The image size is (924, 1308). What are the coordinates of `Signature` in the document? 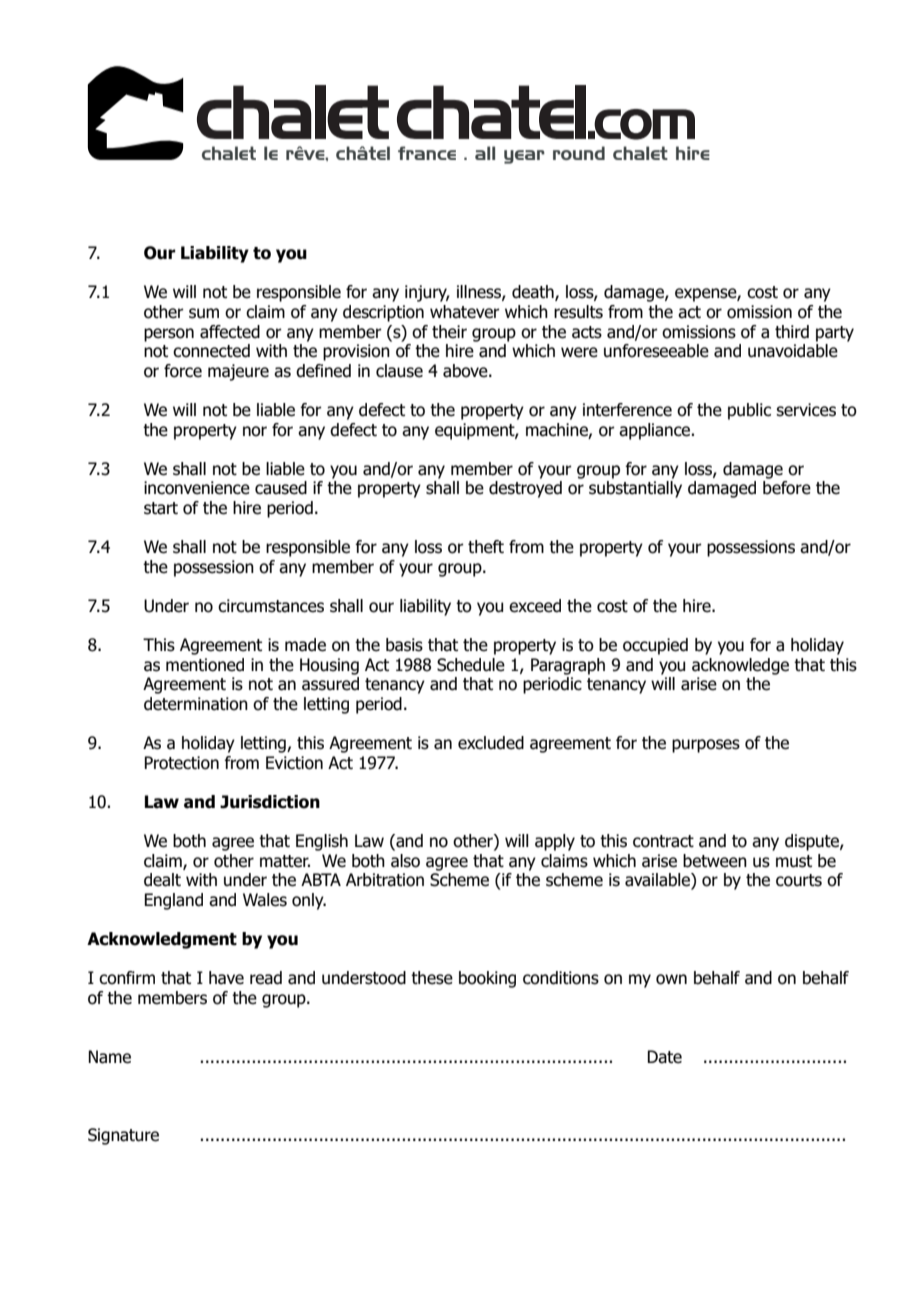 It's located at (123, 1136).
